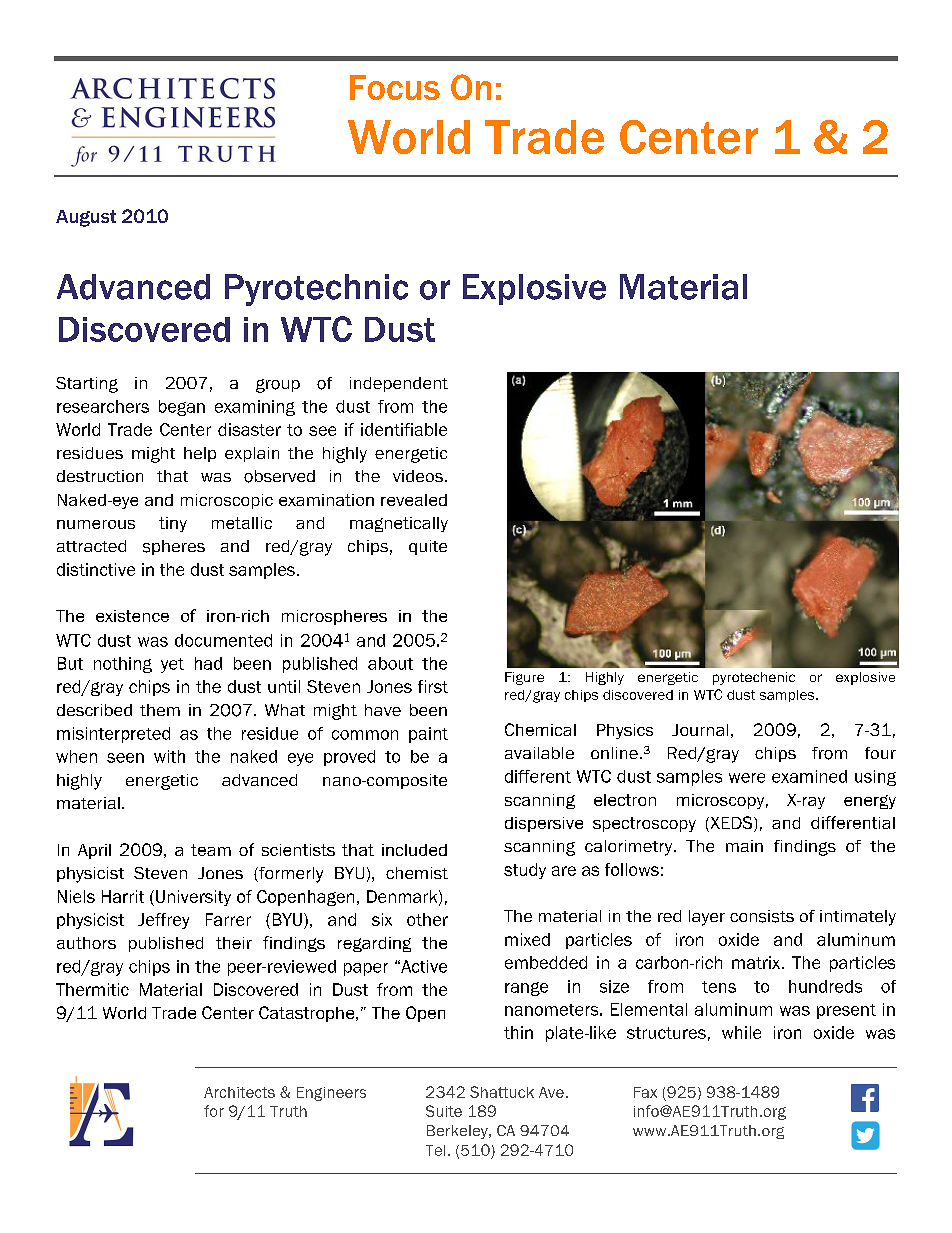 This screenshot has width=952, height=1233. What do you see at coordinates (809, 776) in the screenshot?
I see `examined` at bounding box center [809, 776].
